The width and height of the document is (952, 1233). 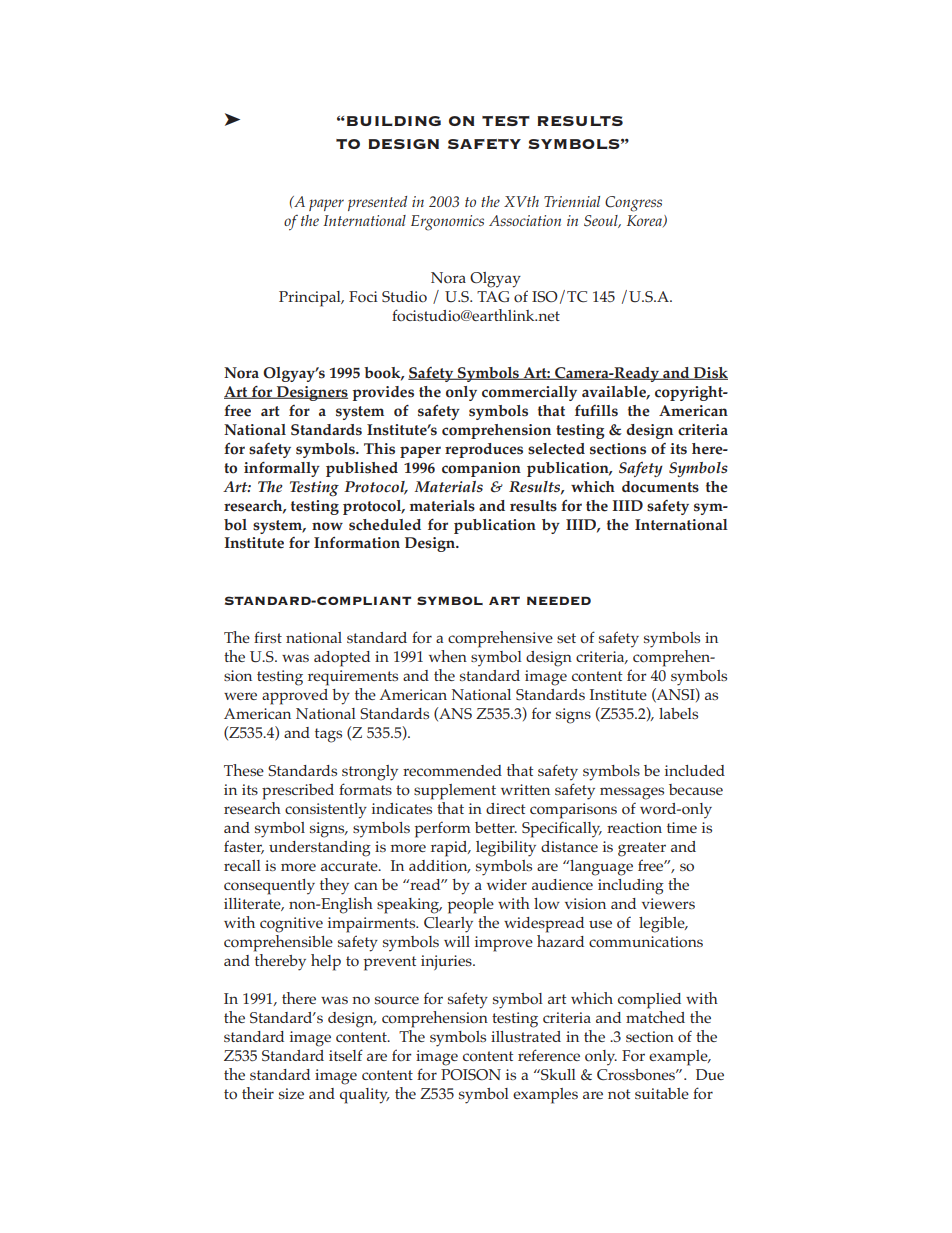 What do you see at coordinates (484, 450) in the document?
I see `reproduces` at bounding box center [484, 450].
